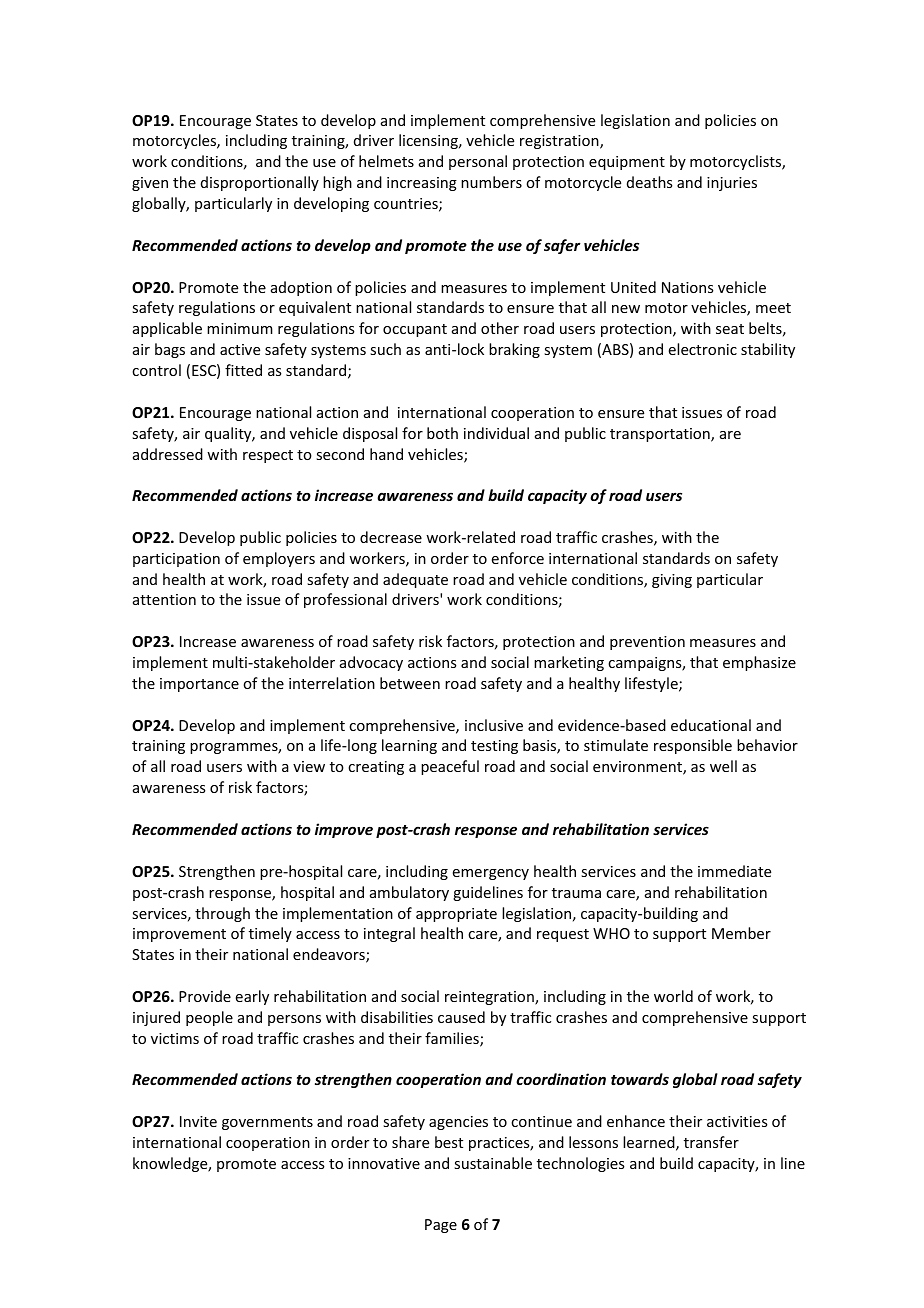  Describe the element at coordinates (268, 456) in the document. I see `respect` at that location.
